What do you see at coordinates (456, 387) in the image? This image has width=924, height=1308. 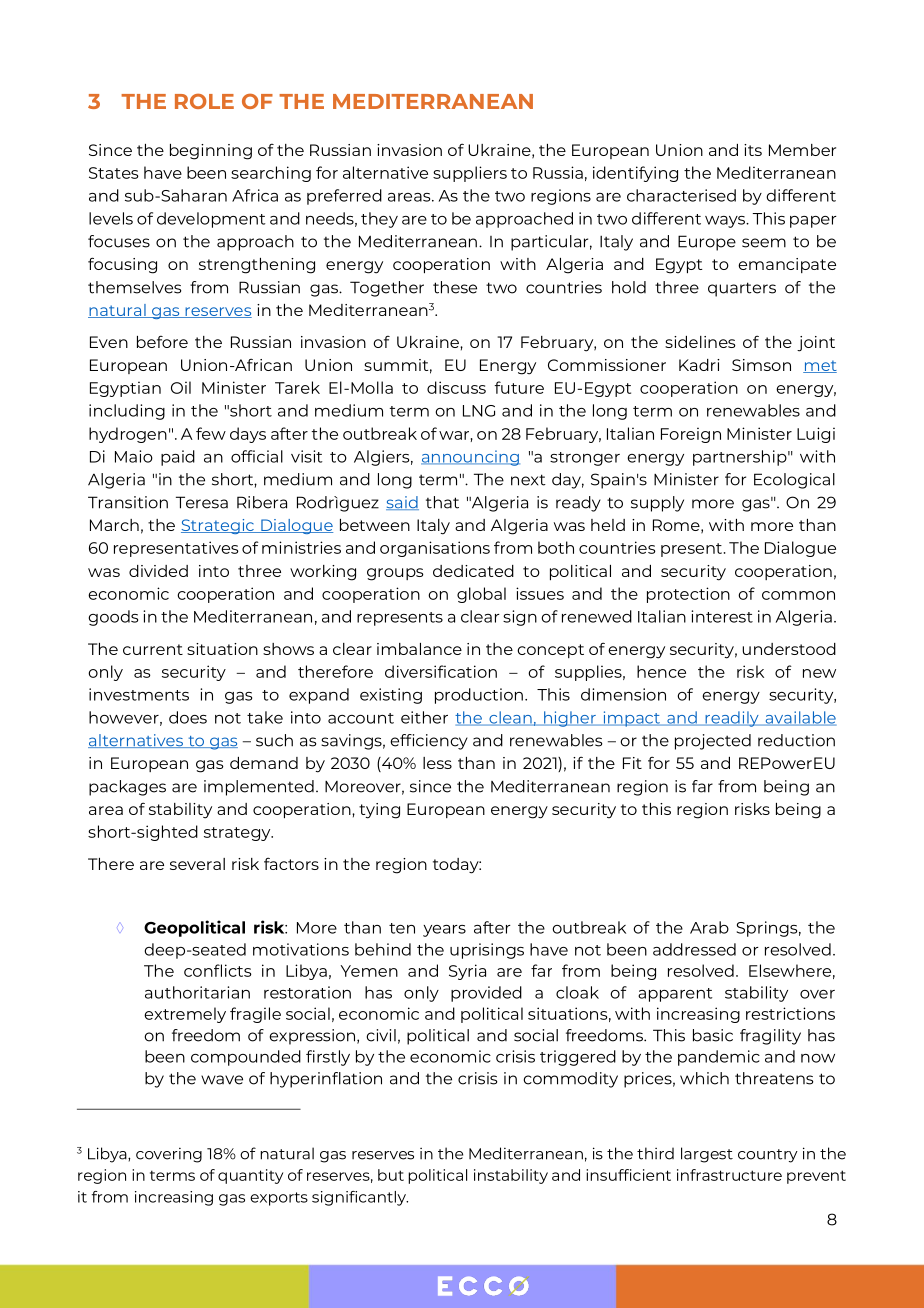 I see `discuss` at bounding box center [456, 387].
